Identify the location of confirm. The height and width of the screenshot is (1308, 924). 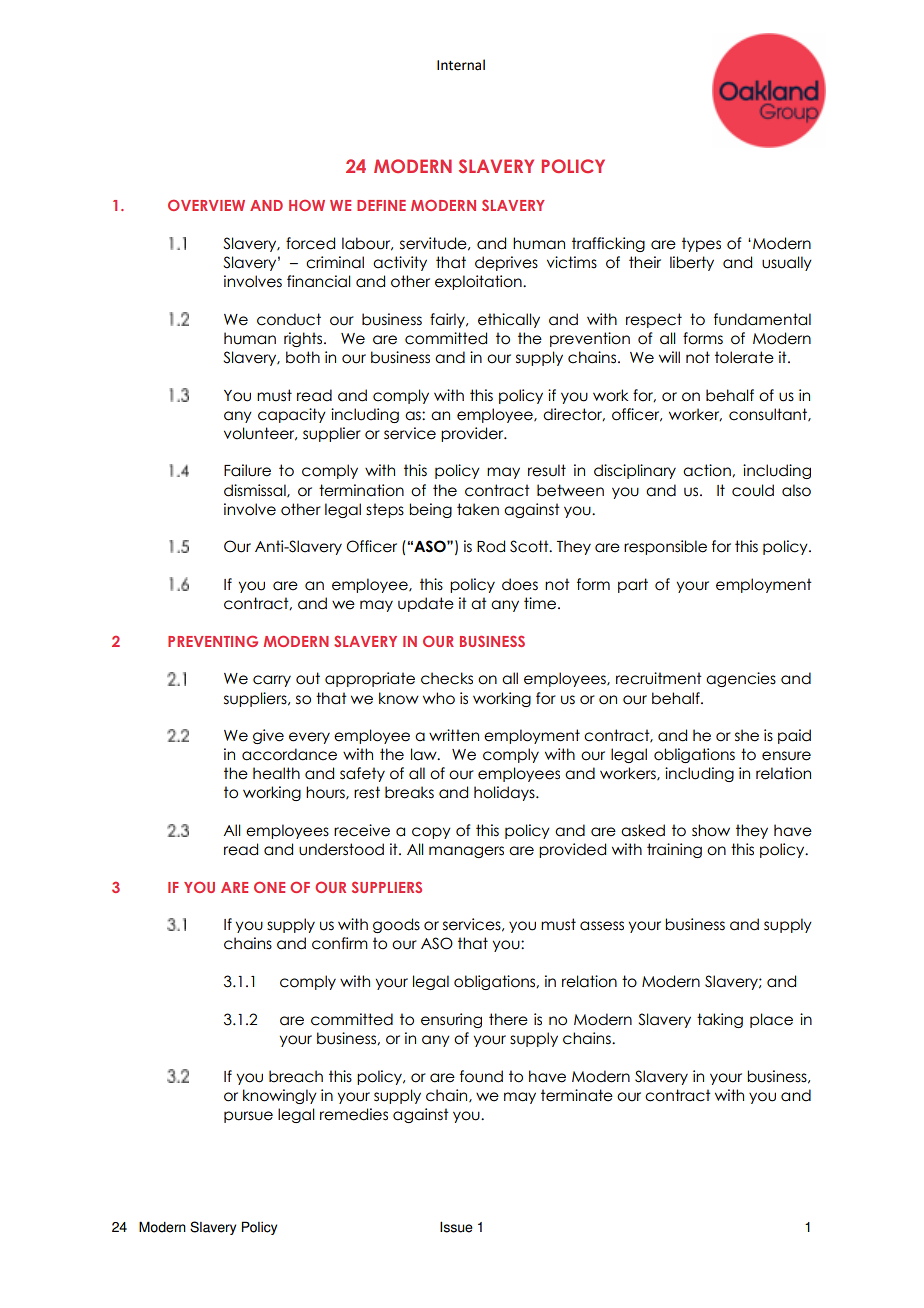
(340, 943).
